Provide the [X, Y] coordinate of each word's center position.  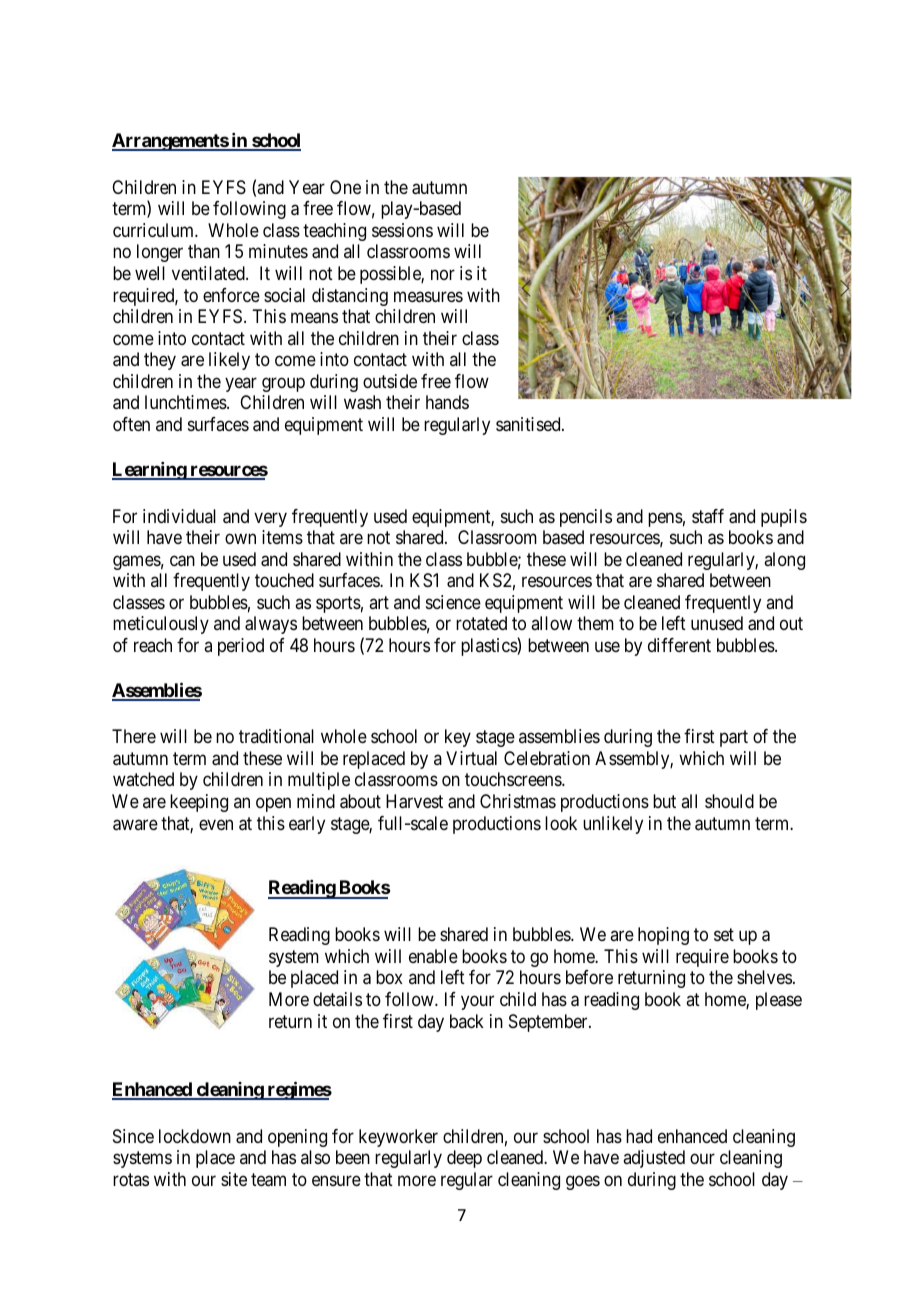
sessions [402, 230]
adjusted [654, 1159]
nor [443, 274]
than [204, 251]
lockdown [195, 1136]
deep [464, 1159]
